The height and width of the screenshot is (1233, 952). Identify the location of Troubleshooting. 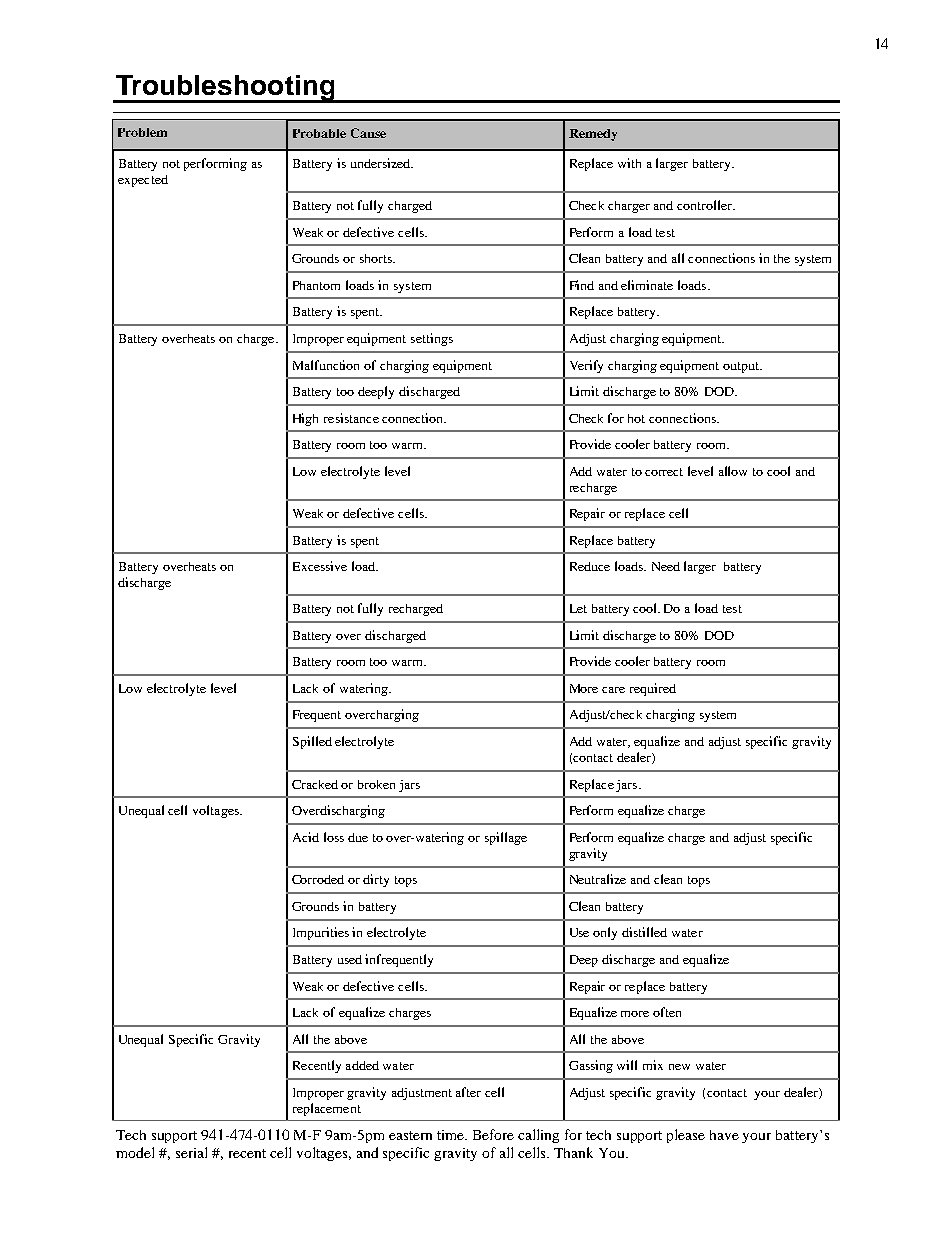
(225, 89).
